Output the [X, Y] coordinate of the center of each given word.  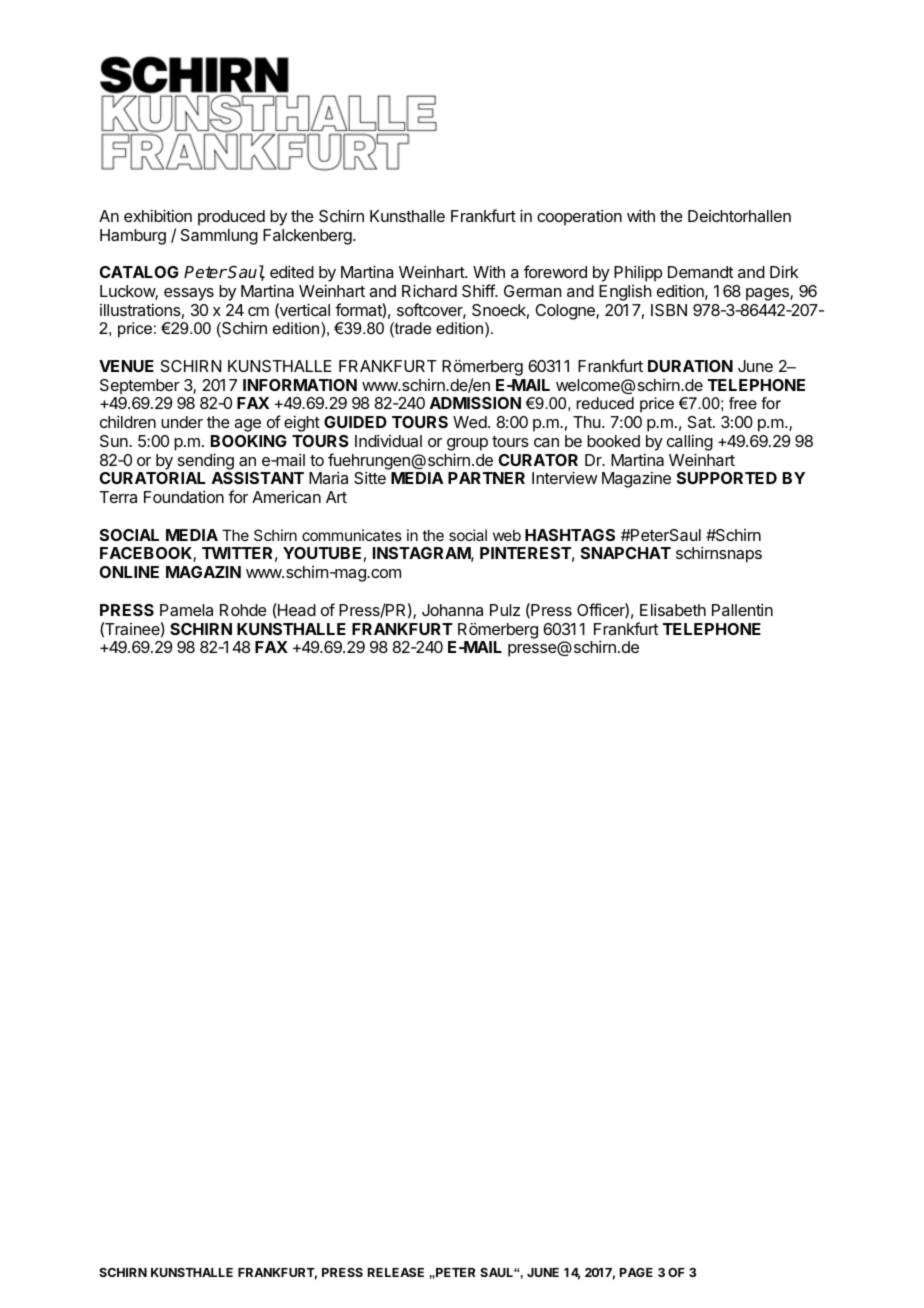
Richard [429, 290]
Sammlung [219, 237]
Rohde [243, 610]
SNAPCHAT [626, 553]
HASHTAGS [570, 535]
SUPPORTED [727, 478]
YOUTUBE [322, 553]
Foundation [184, 496]
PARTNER [486, 478]
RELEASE [396, 1272]
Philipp [638, 273]
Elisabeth [673, 609]
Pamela [186, 610]
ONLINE [129, 572]
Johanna [452, 610]
